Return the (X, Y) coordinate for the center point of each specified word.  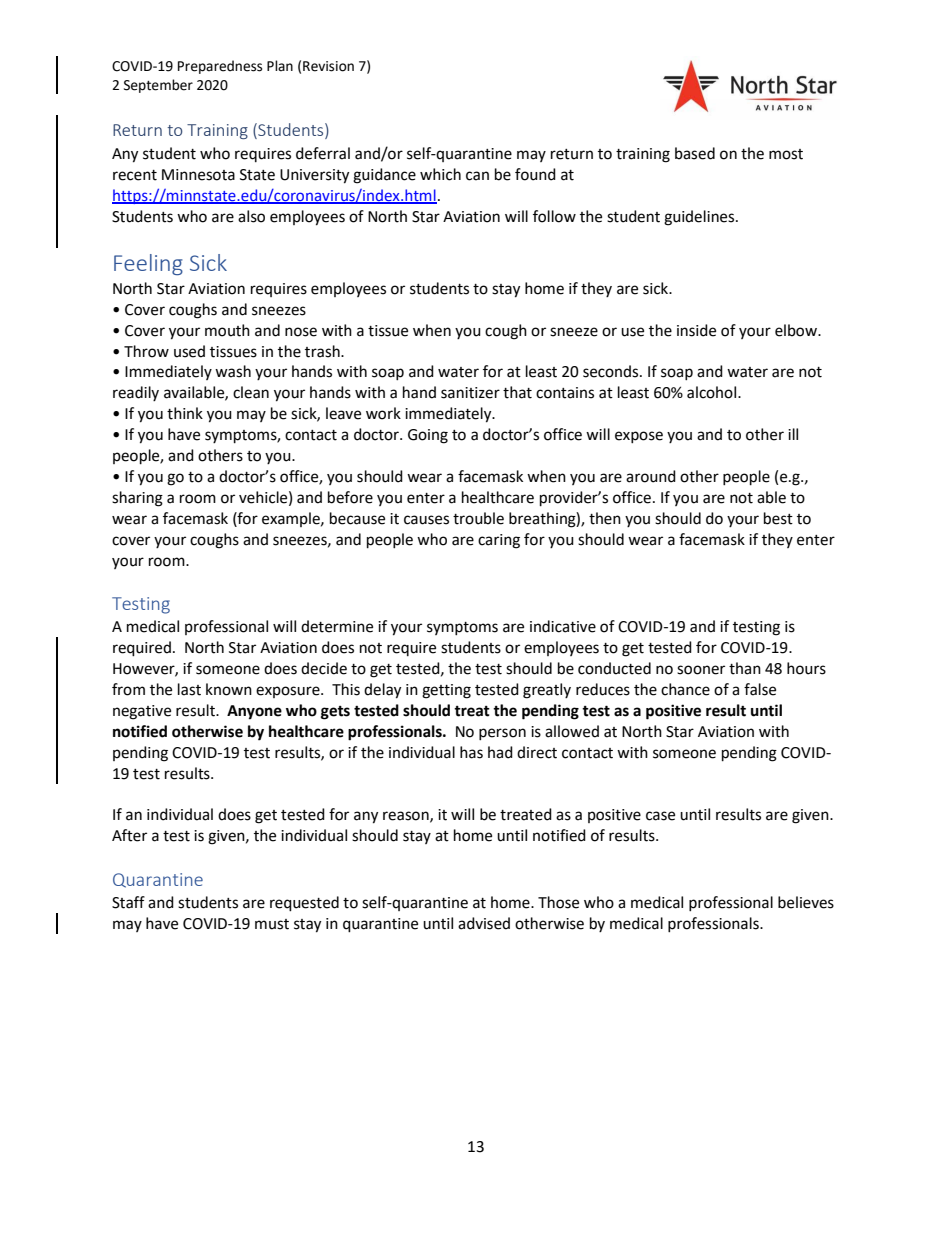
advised (484, 923)
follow (554, 216)
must (272, 924)
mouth (227, 330)
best (778, 518)
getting (446, 691)
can (477, 176)
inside (696, 330)
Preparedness (220, 67)
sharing (137, 499)
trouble (478, 518)
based (695, 153)
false (760, 689)
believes (806, 902)
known (229, 689)
